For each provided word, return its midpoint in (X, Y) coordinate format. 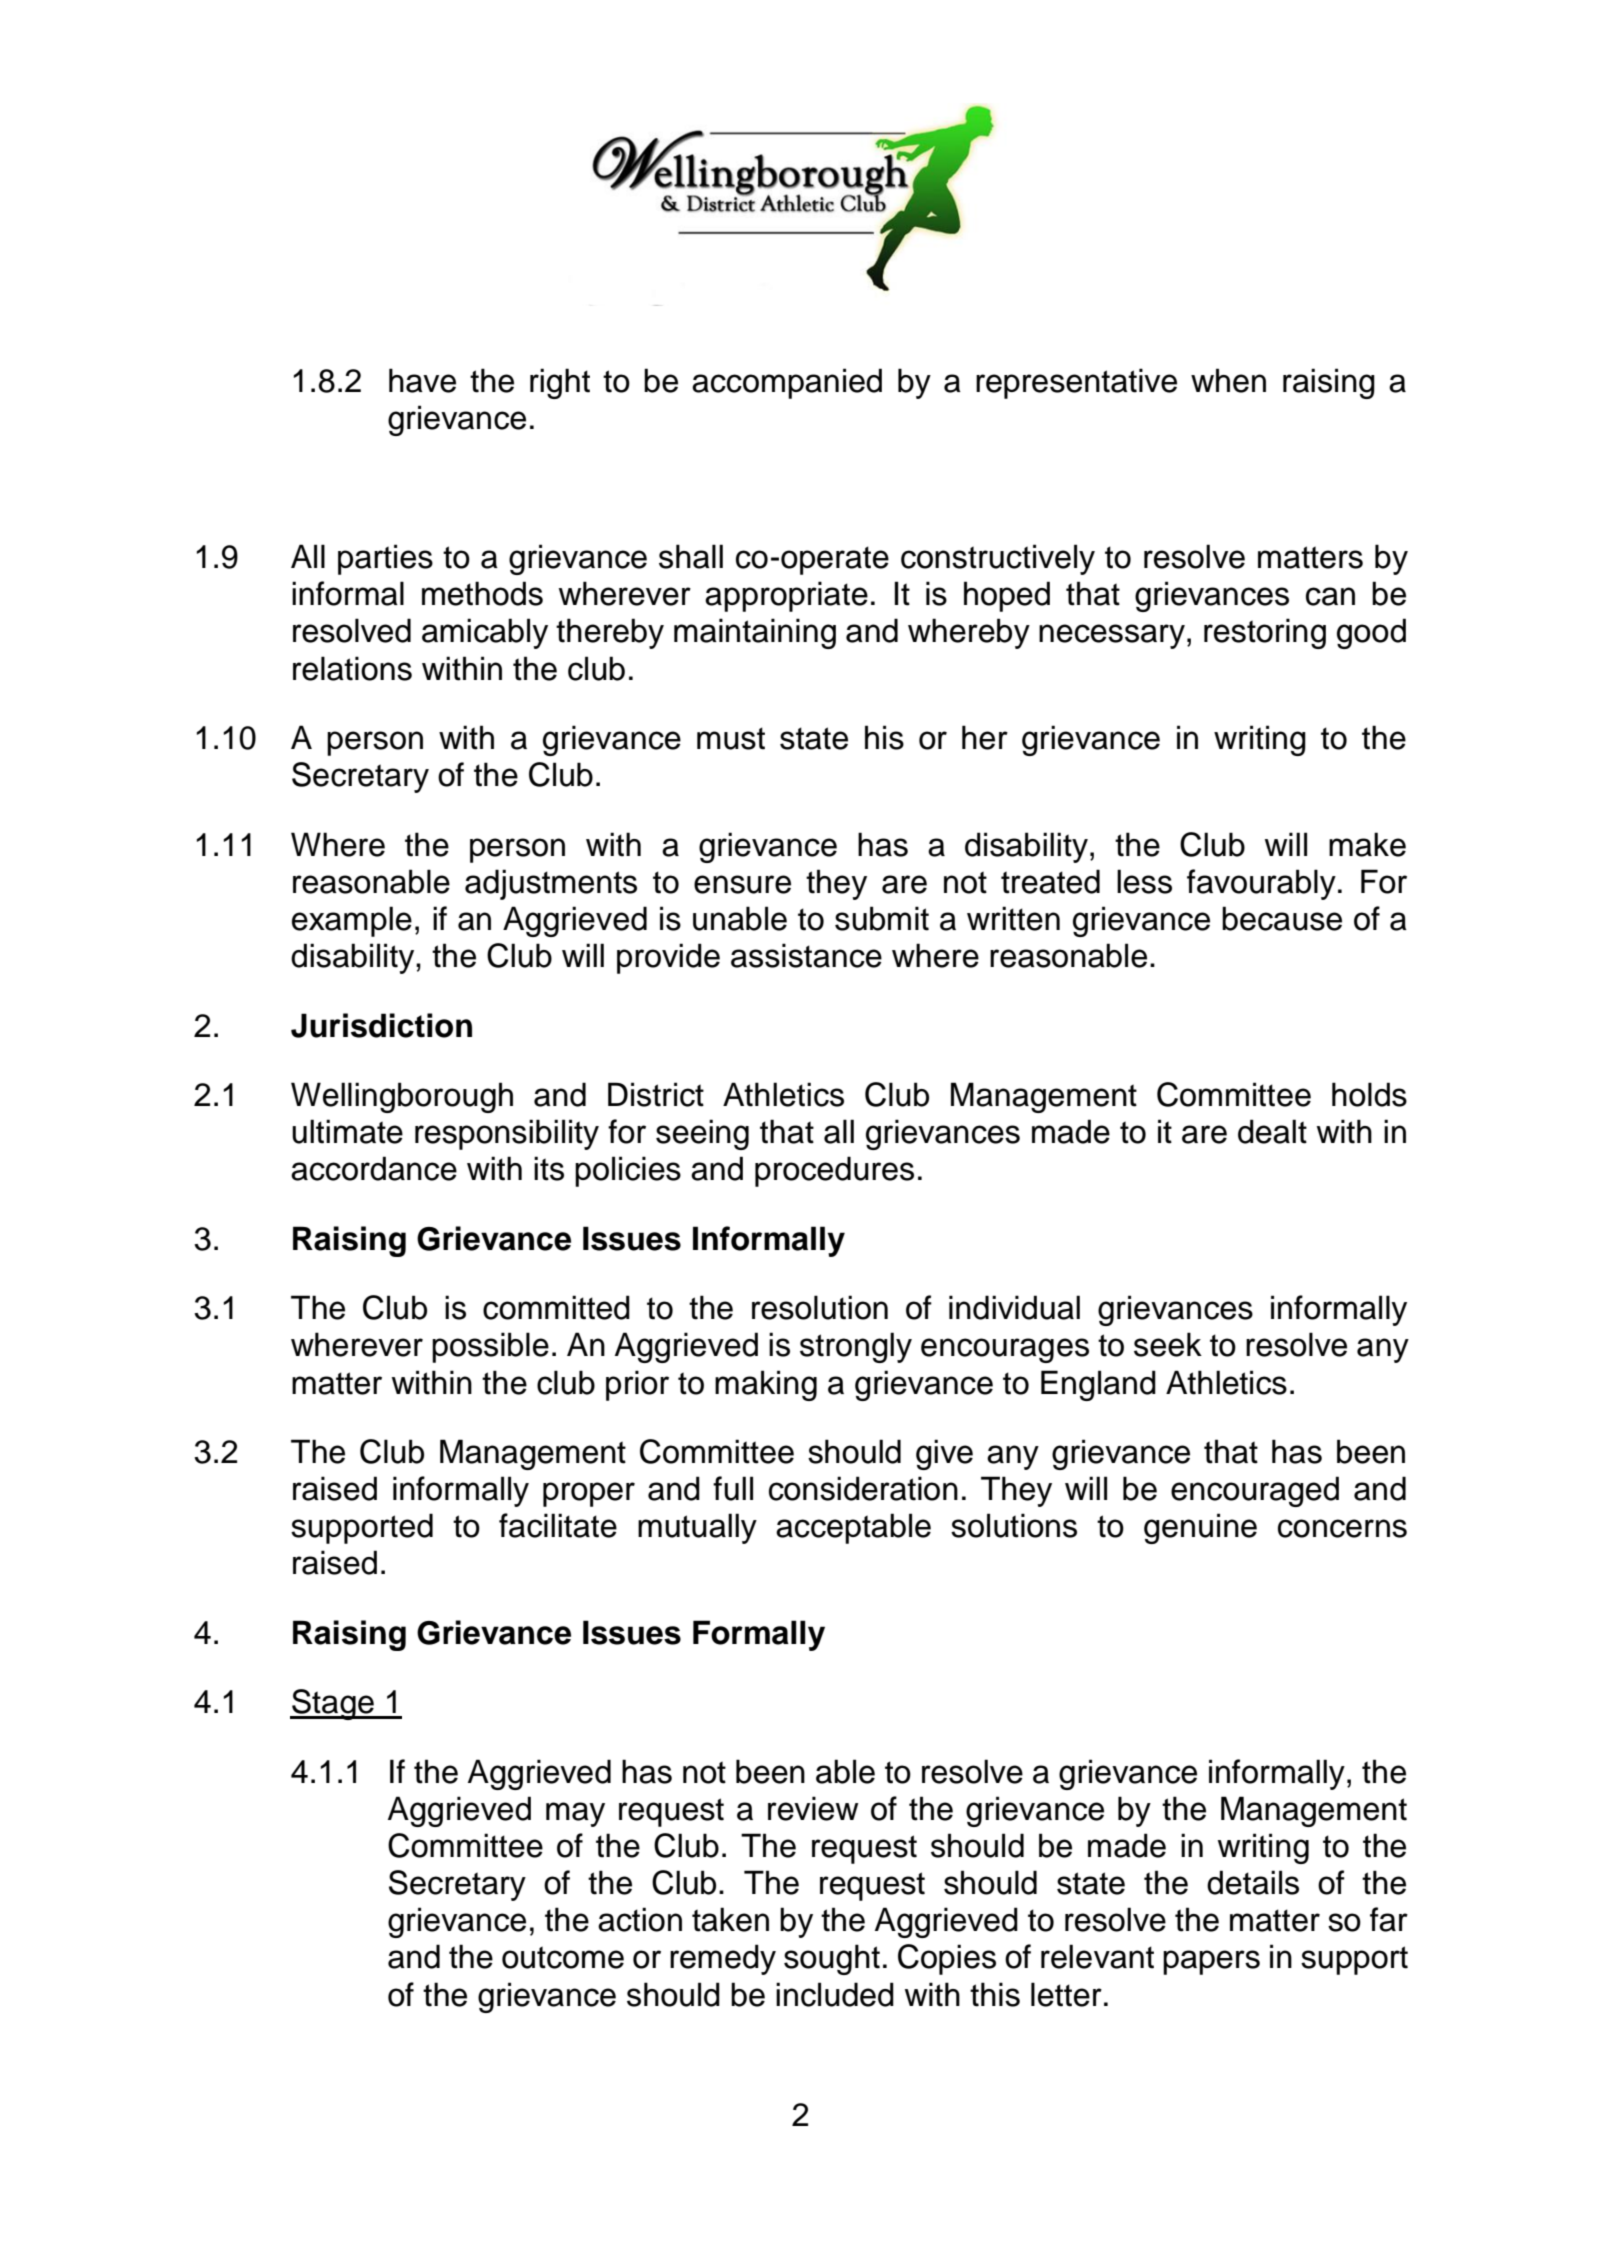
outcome (563, 1957)
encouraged (1255, 1491)
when (1228, 380)
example (352, 921)
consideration (863, 1488)
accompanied (787, 383)
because (1282, 918)
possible (490, 1347)
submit (882, 918)
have (422, 380)
